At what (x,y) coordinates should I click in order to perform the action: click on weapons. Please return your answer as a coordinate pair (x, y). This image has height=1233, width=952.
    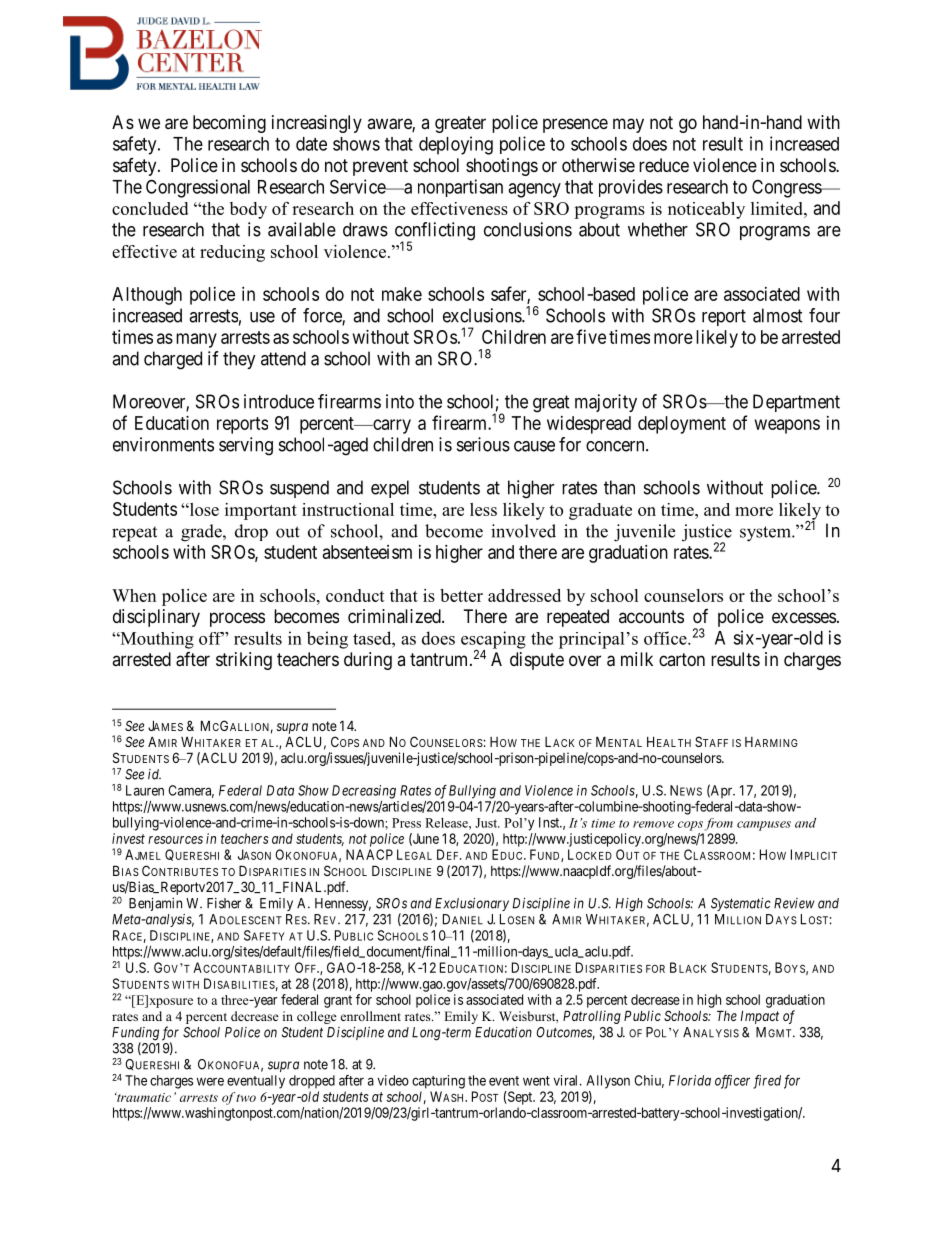
    Looking at the image, I should click on (787, 426).
